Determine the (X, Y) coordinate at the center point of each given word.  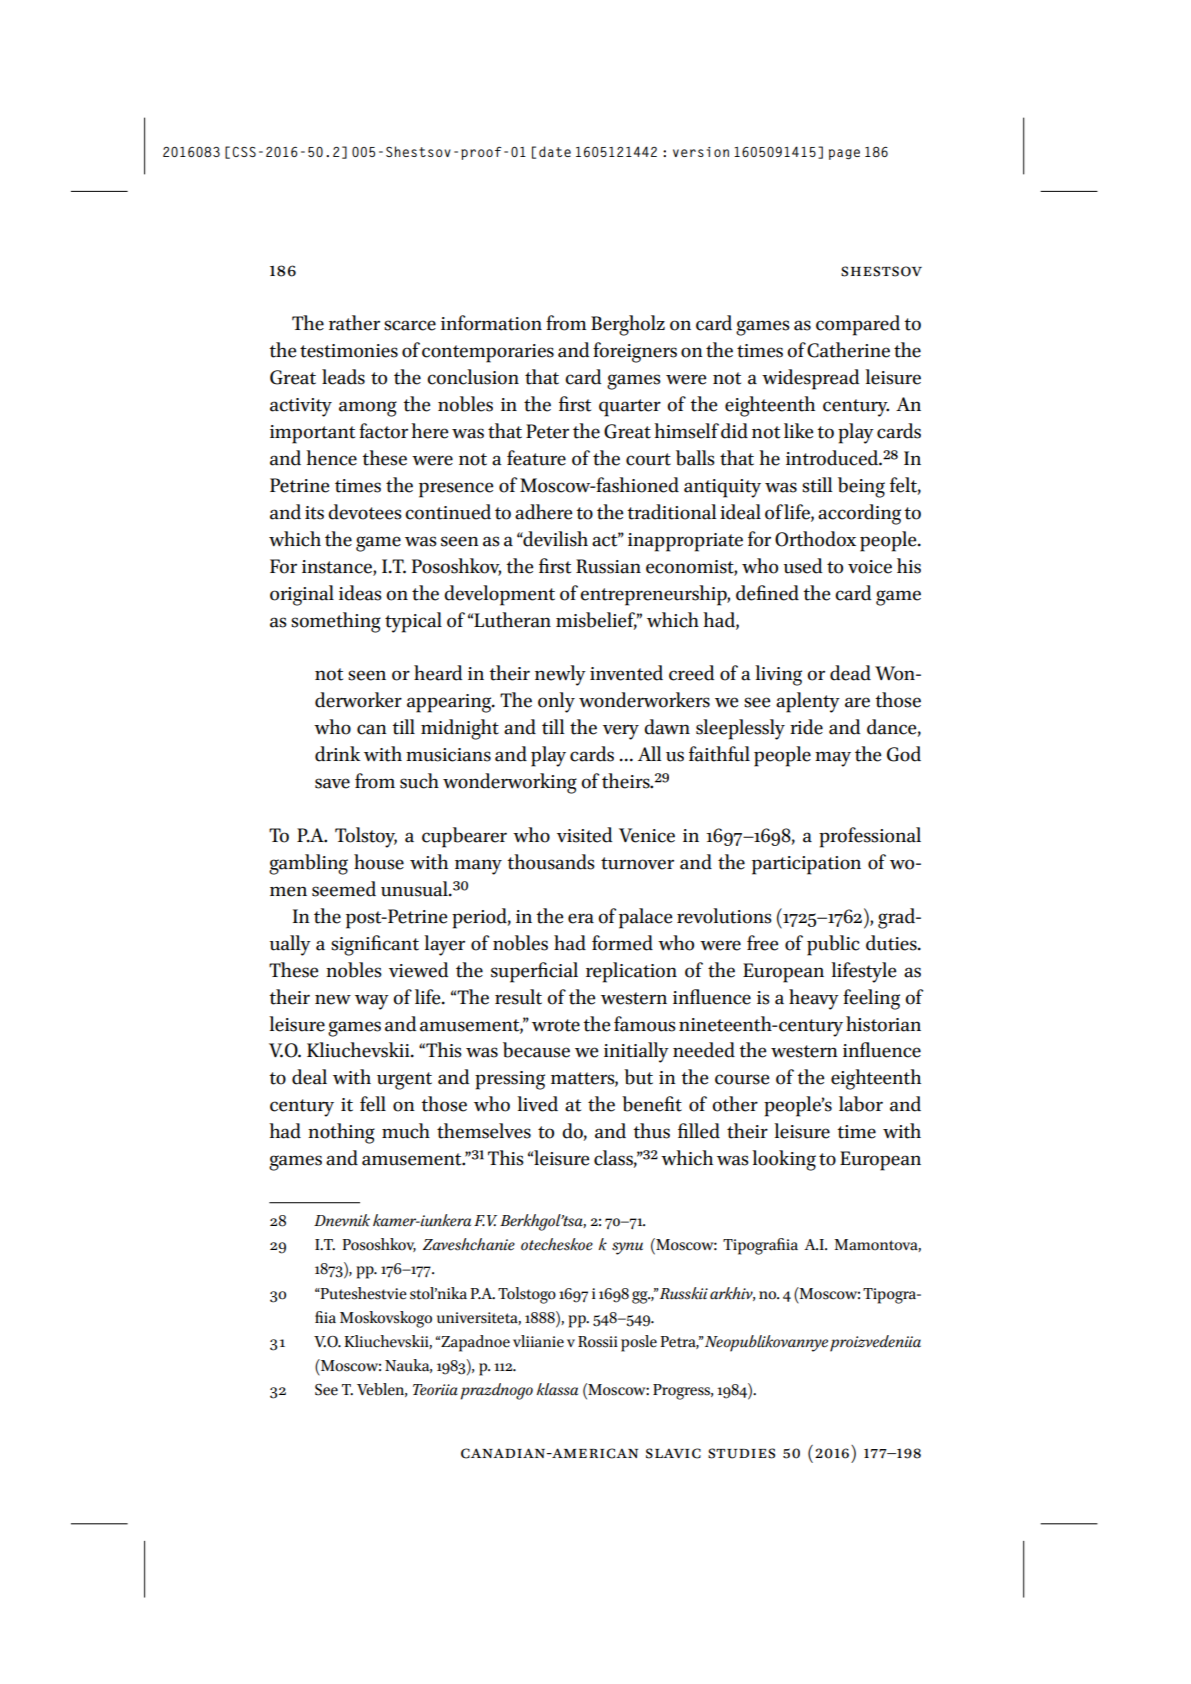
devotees (365, 512)
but (638, 1077)
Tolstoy (366, 837)
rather (354, 323)
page (844, 154)
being (861, 487)
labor (861, 1104)
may (833, 759)
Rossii (598, 1342)
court (648, 459)
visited (584, 835)
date (555, 151)
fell (373, 1104)
